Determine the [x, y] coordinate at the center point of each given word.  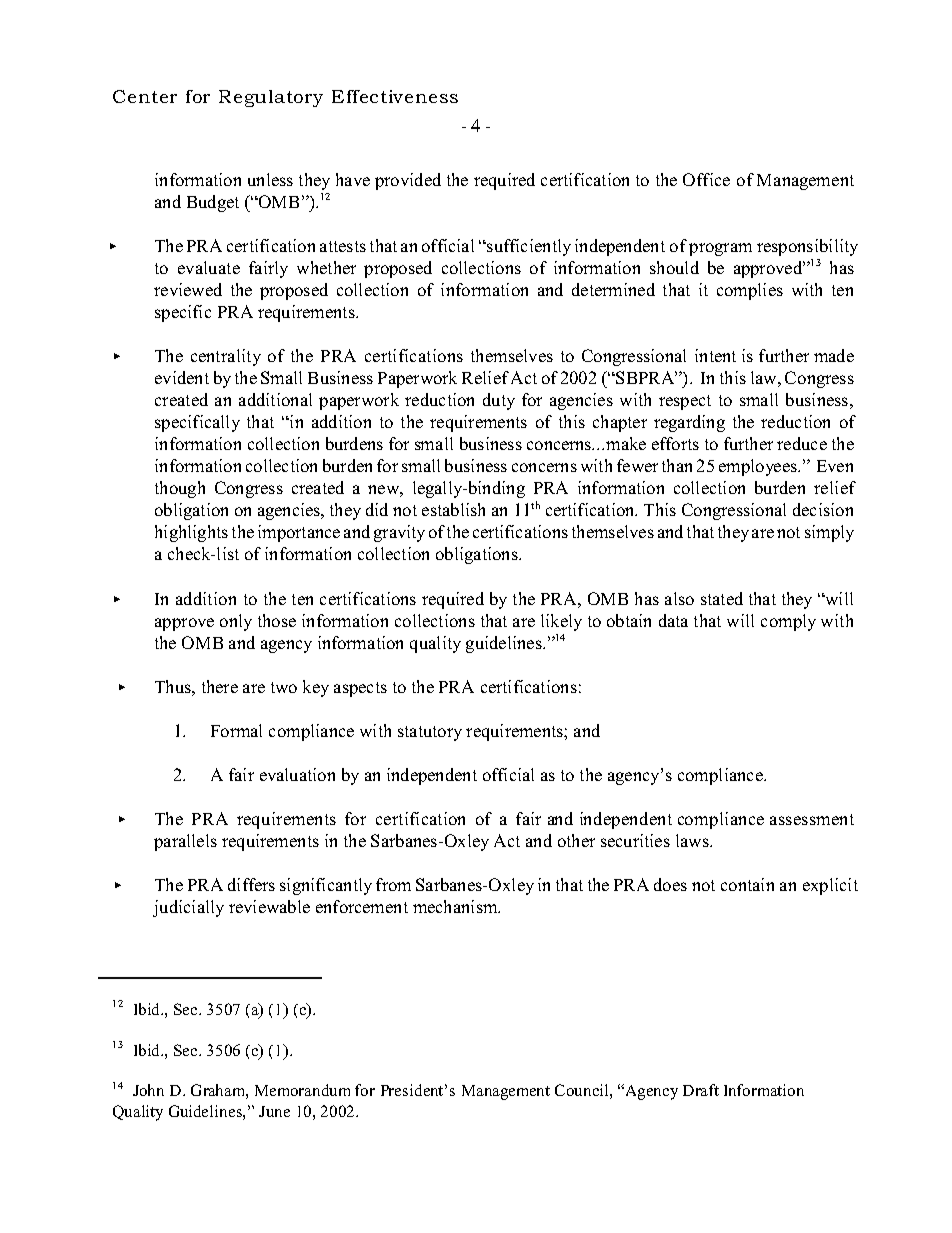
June [274, 1111]
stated [722, 598]
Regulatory [271, 98]
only [236, 622]
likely [561, 622]
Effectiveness [395, 96]
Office [706, 179]
